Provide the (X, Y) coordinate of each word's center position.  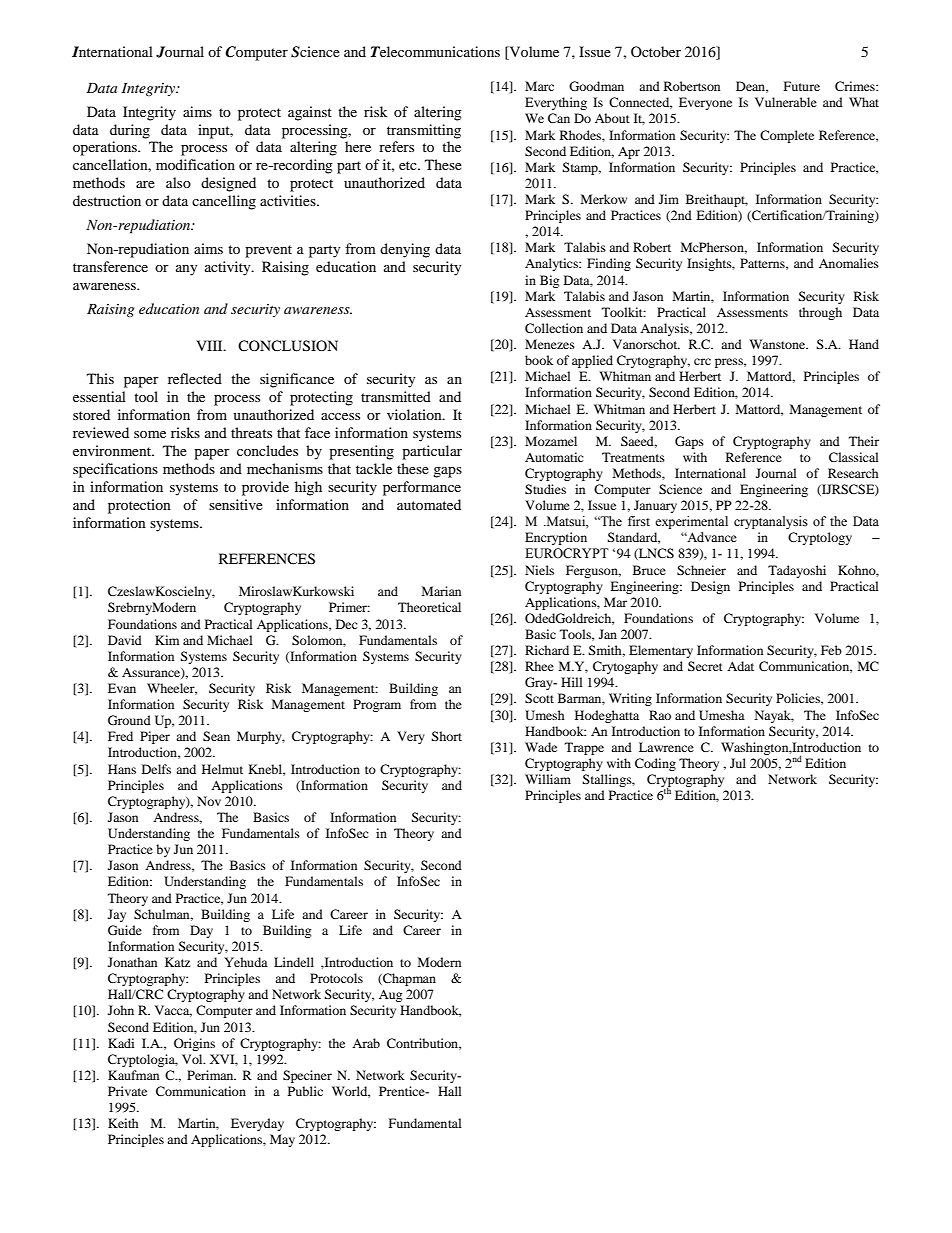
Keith (123, 1123)
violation (415, 414)
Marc (539, 86)
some (150, 434)
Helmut (222, 769)
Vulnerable (786, 102)
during (130, 131)
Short (446, 736)
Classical (854, 457)
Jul (738, 763)
